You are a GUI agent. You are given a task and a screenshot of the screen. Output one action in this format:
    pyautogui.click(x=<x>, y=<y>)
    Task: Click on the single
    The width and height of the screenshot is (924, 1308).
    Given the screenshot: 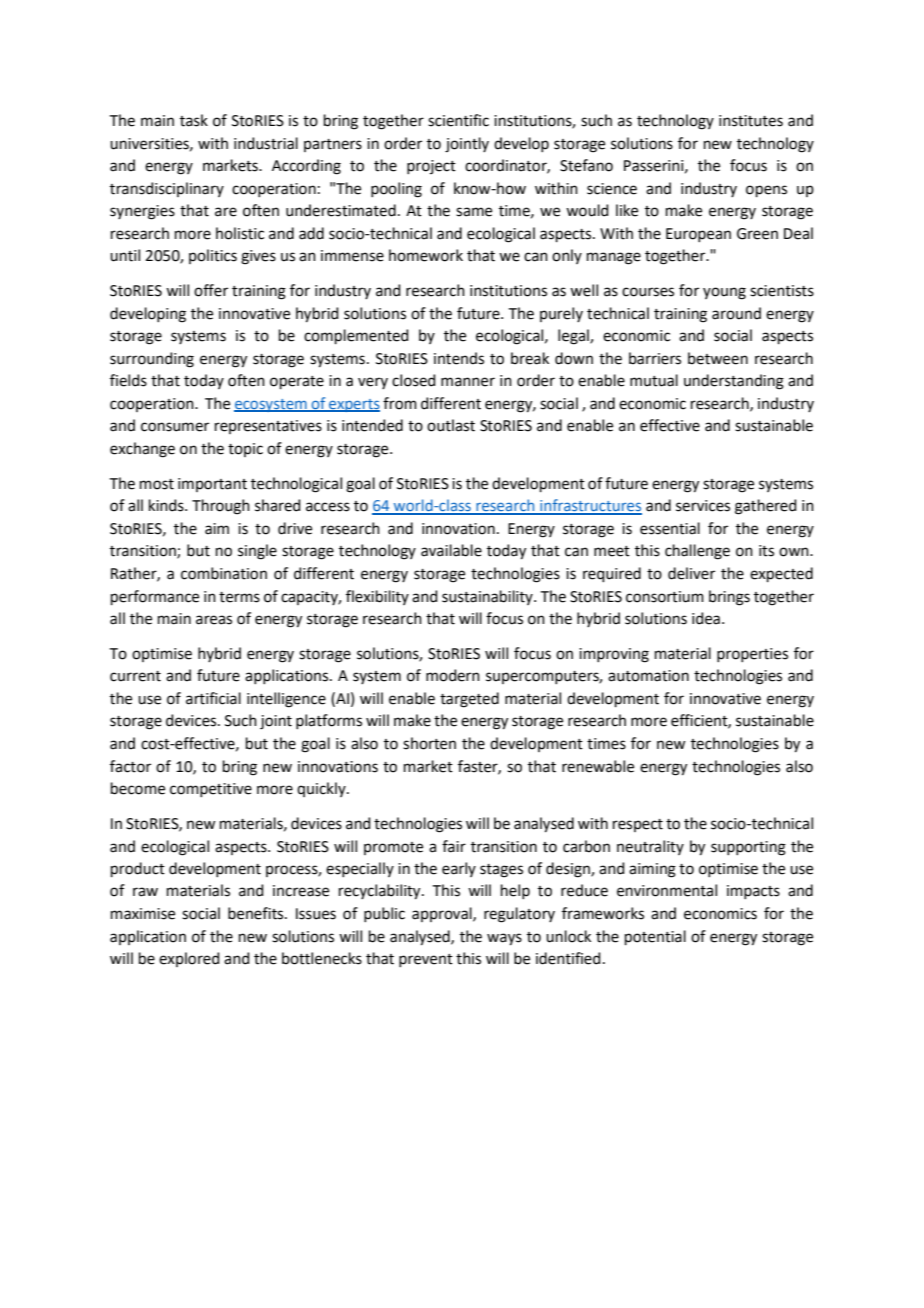 What is the action you would take?
    pyautogui.click(x=257, y=552)
